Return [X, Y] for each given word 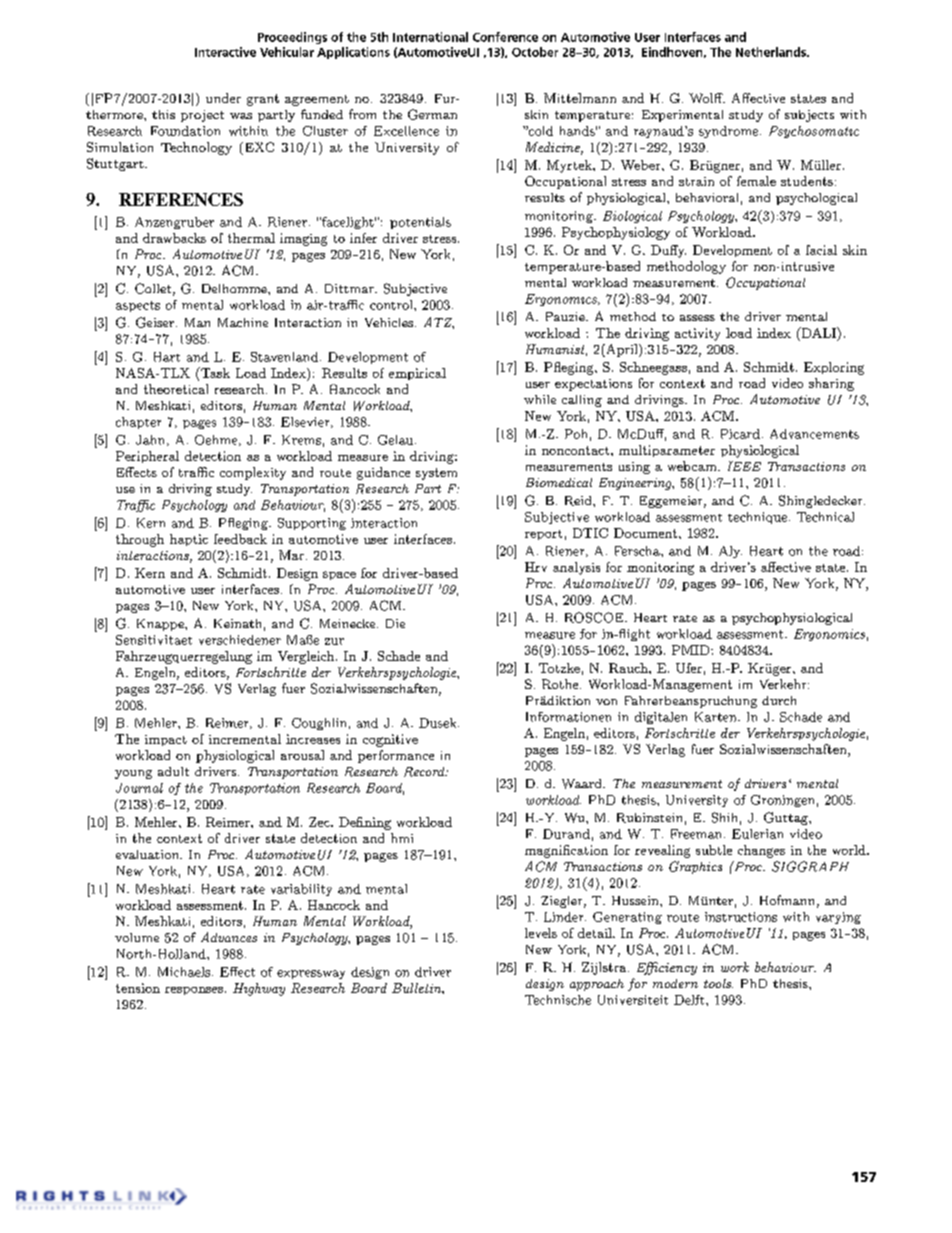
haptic [189, 540]
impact [166, 740]
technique [757, 518]
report [543, 535]
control [392, 305]
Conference [505, 37]
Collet [153, 288]
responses [194, 991]
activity [697, 334]
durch [779, 700]
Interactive [225, 52]
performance [396, 756]
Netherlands [772, 52]
